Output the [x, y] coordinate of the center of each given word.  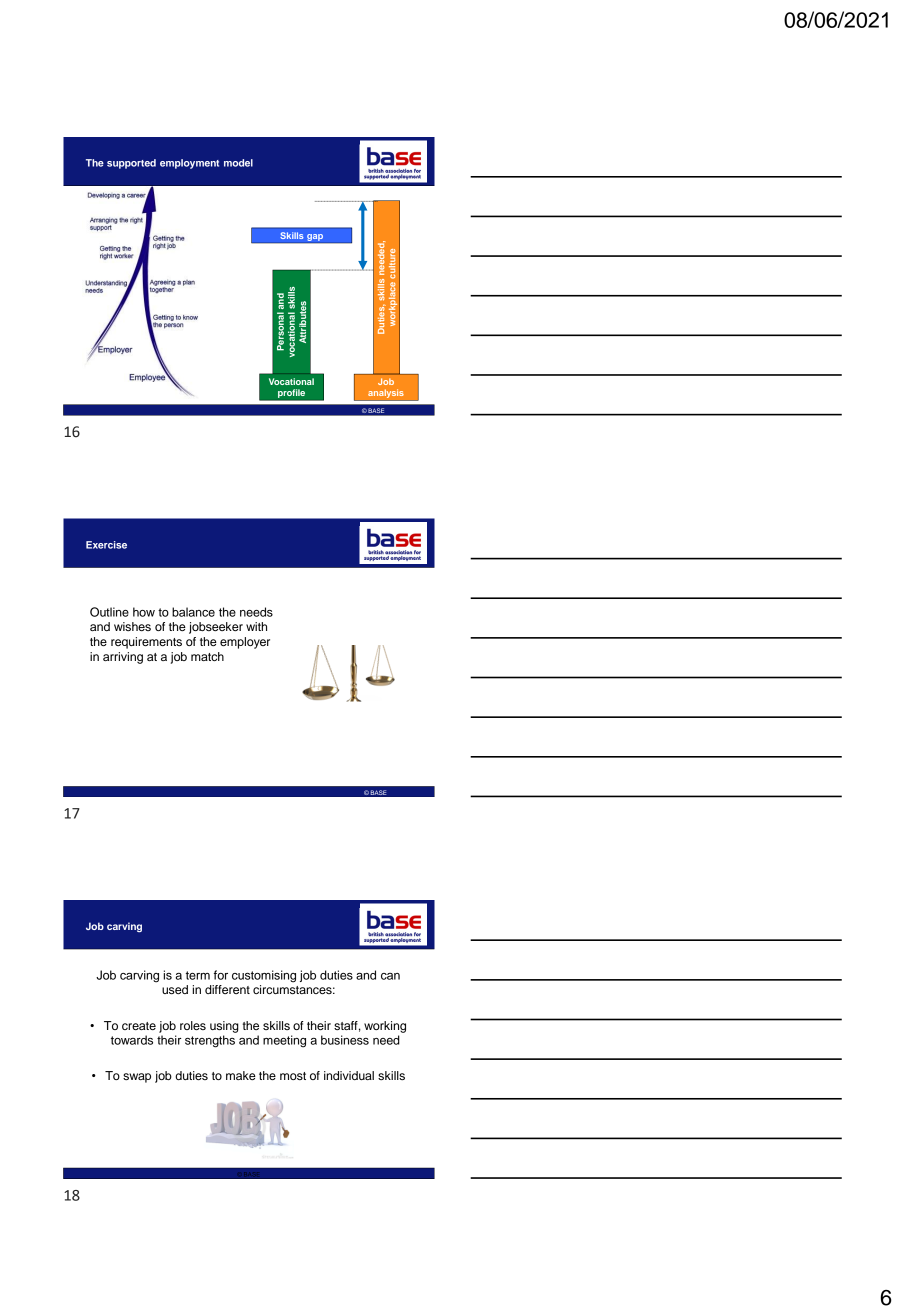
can [390, 976]
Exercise [106, 545]
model [238, 163]
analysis [386, 393]
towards [132, 1040]
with [256, 626]
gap [315, 238]
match [207, 656]
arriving [123, 658]
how [144, 612]
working [385, 1027]
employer [245, 643]
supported [131, 164]
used [175, 989]
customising [264, 976]
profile [292, 394]
